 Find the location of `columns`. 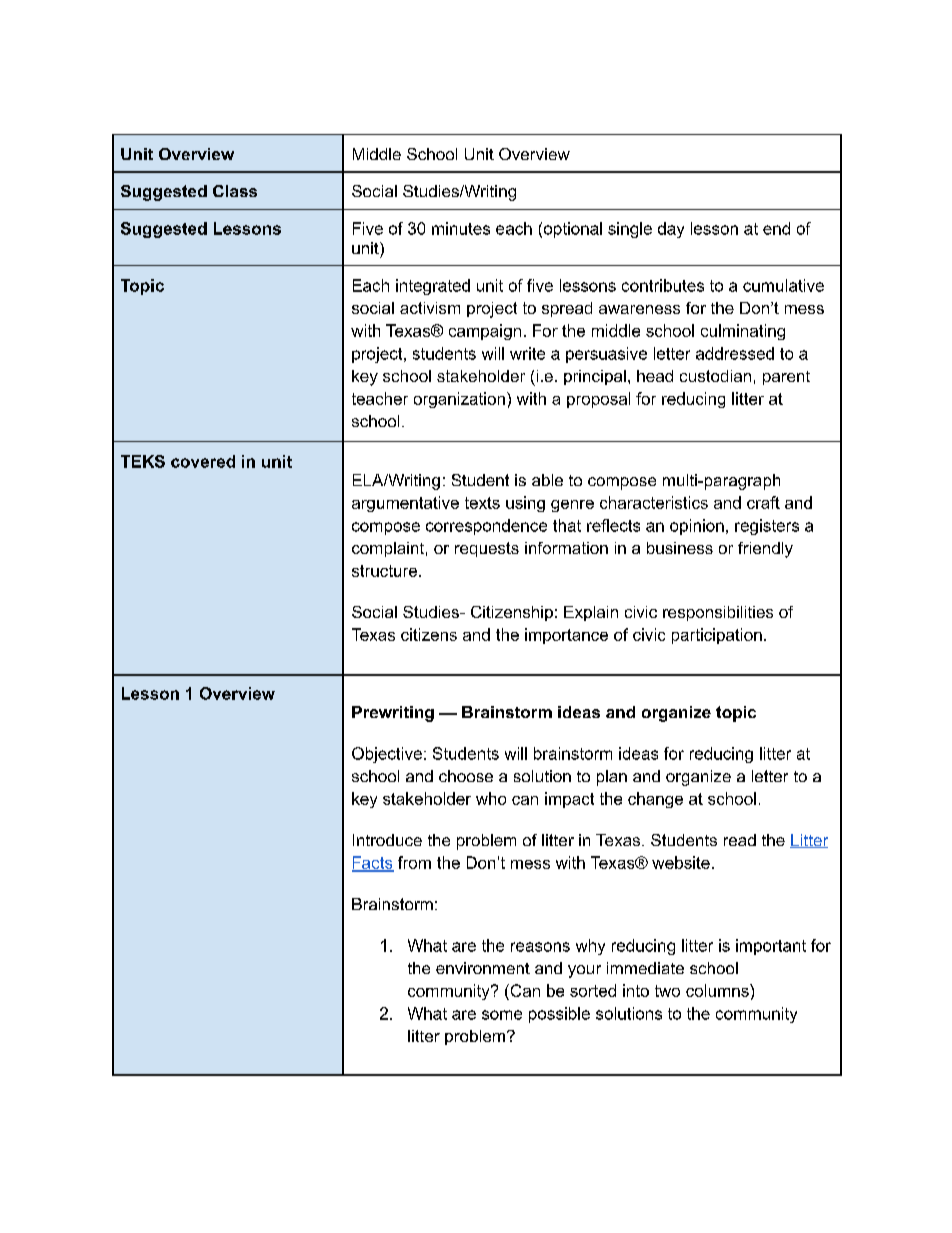

columns is located at coordinates (718, 990).
